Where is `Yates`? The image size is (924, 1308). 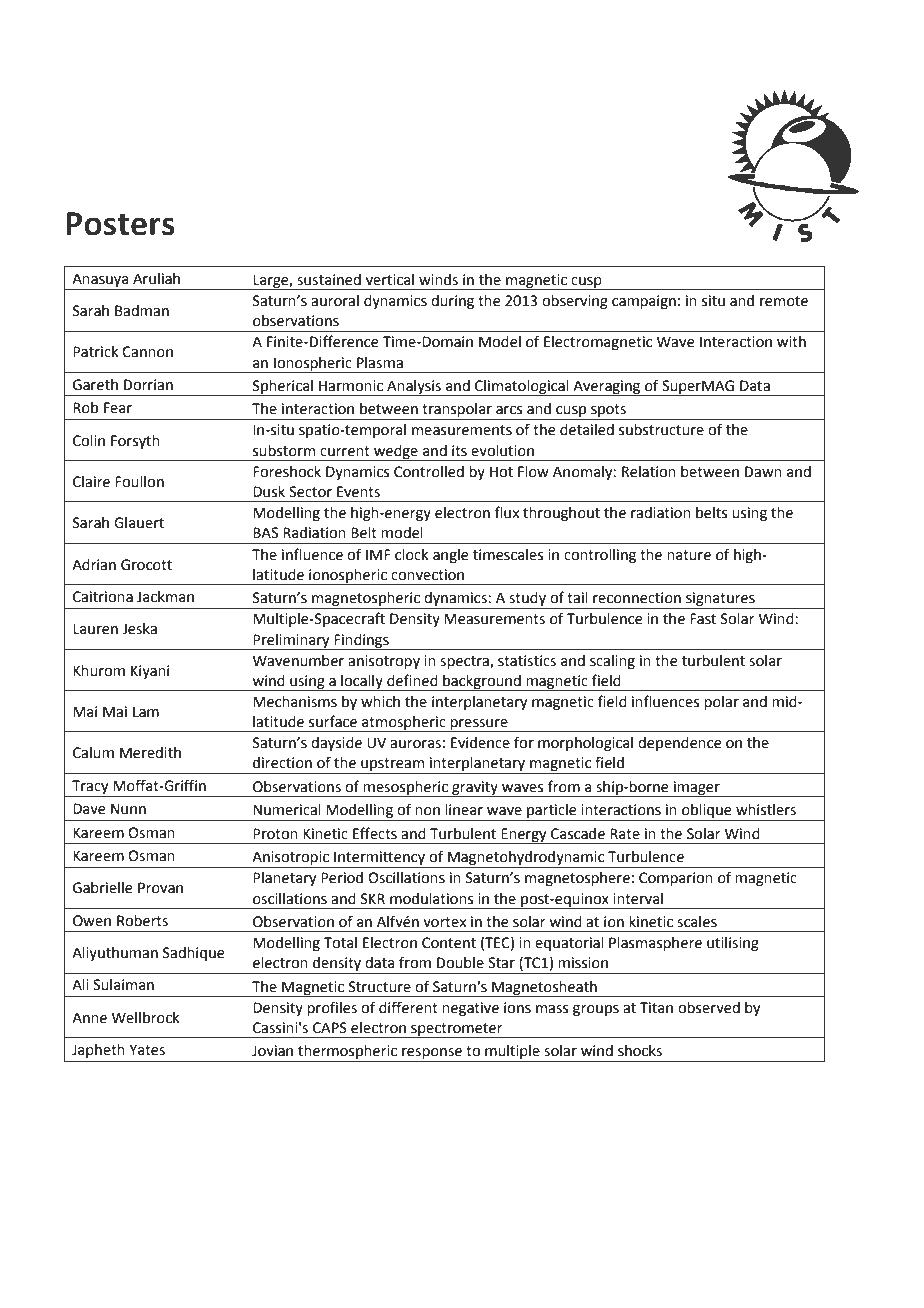 Yates is located at coordinates (147, 1050).
